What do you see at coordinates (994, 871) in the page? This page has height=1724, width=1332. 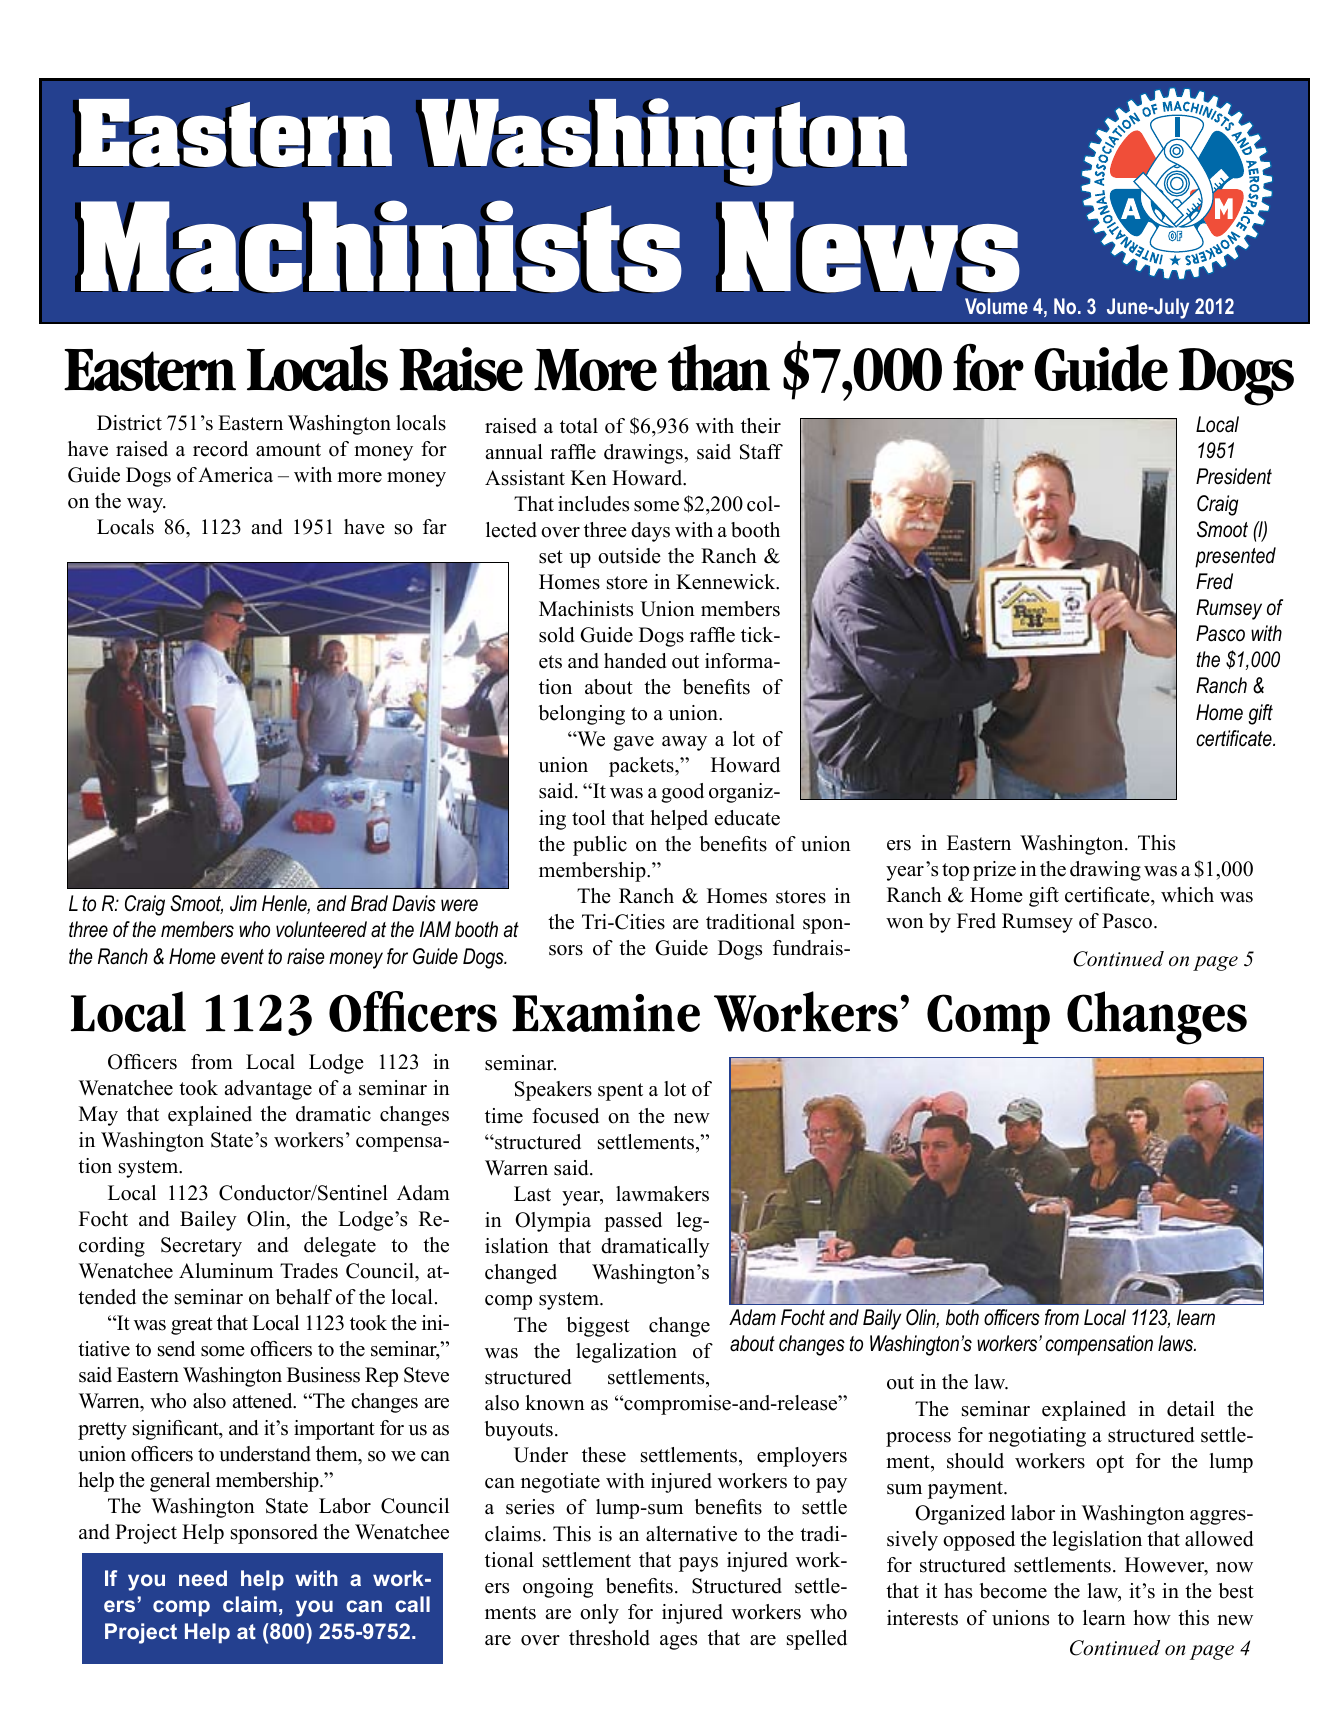 I see `prize` at bounding box center [994, 871].
